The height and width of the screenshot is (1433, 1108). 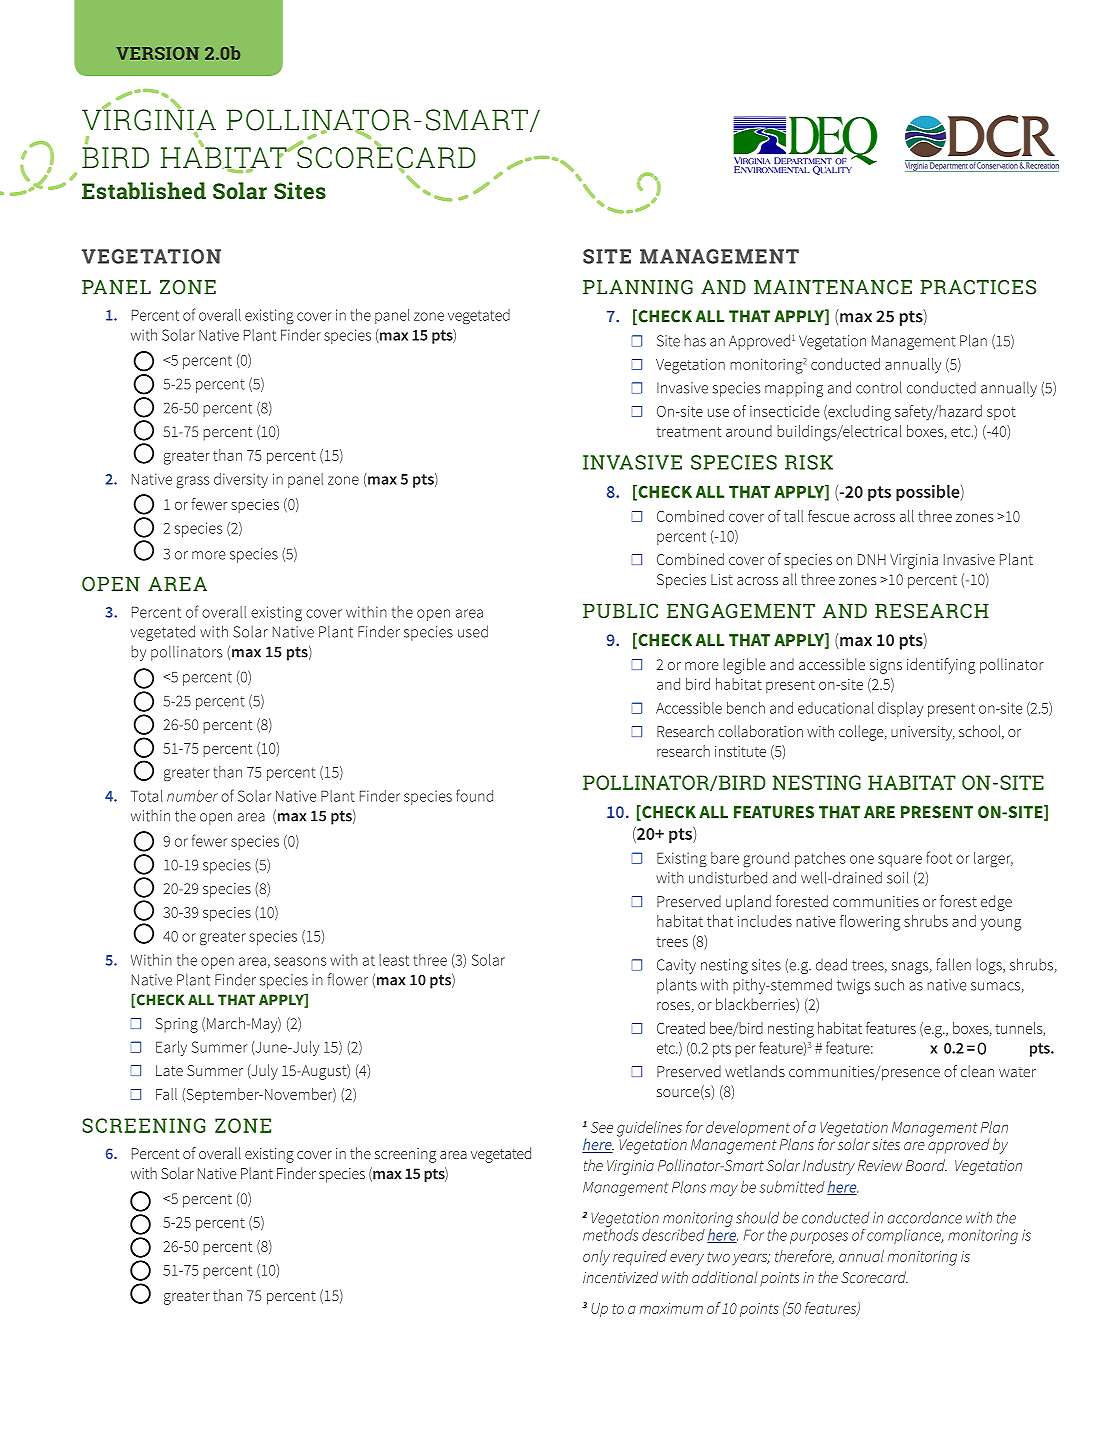 What do you see at coordinates (241, 480) in the screenshot?
I see `diversity` at bounding box center [241, 480].
